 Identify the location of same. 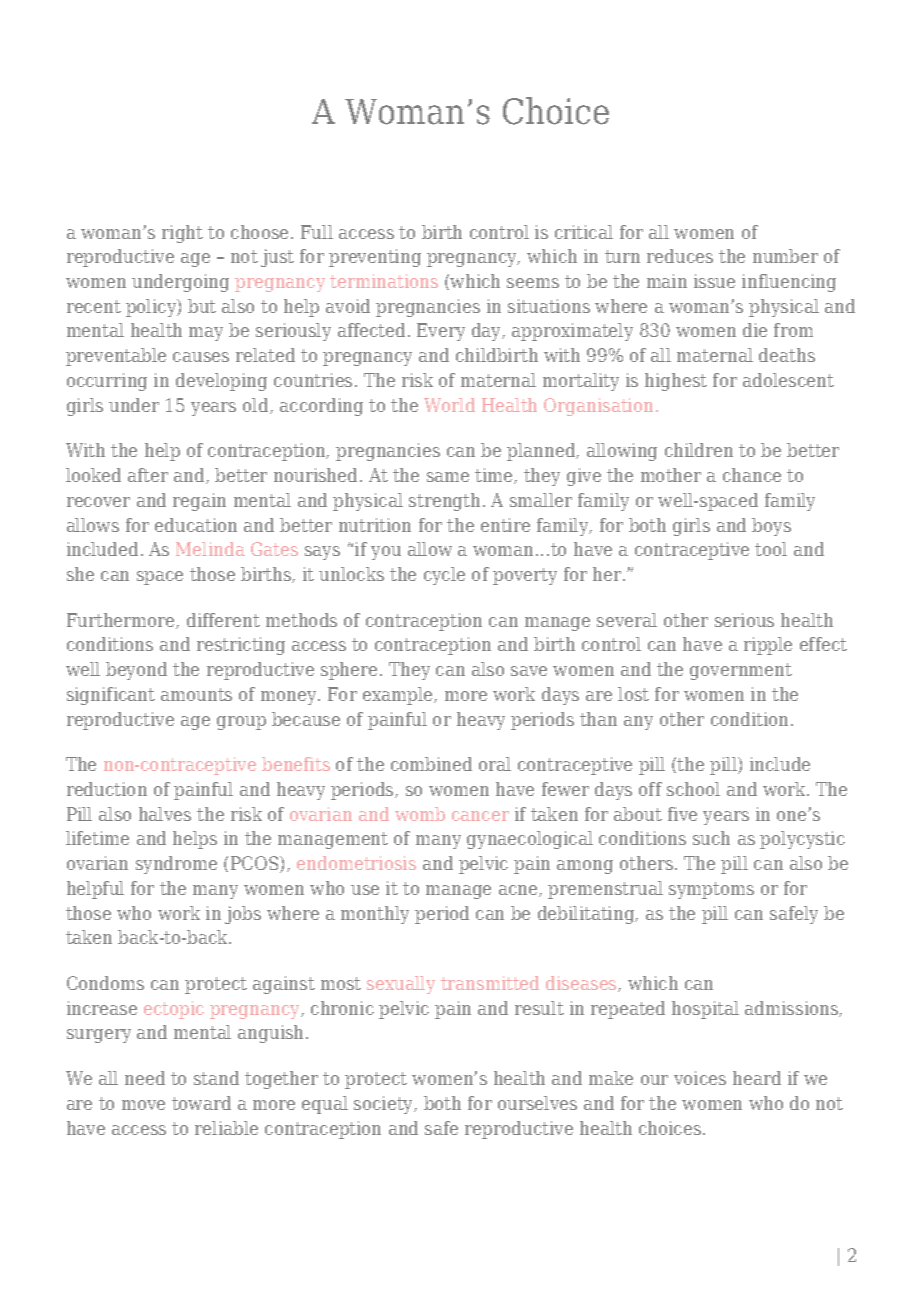
(448, 477).
